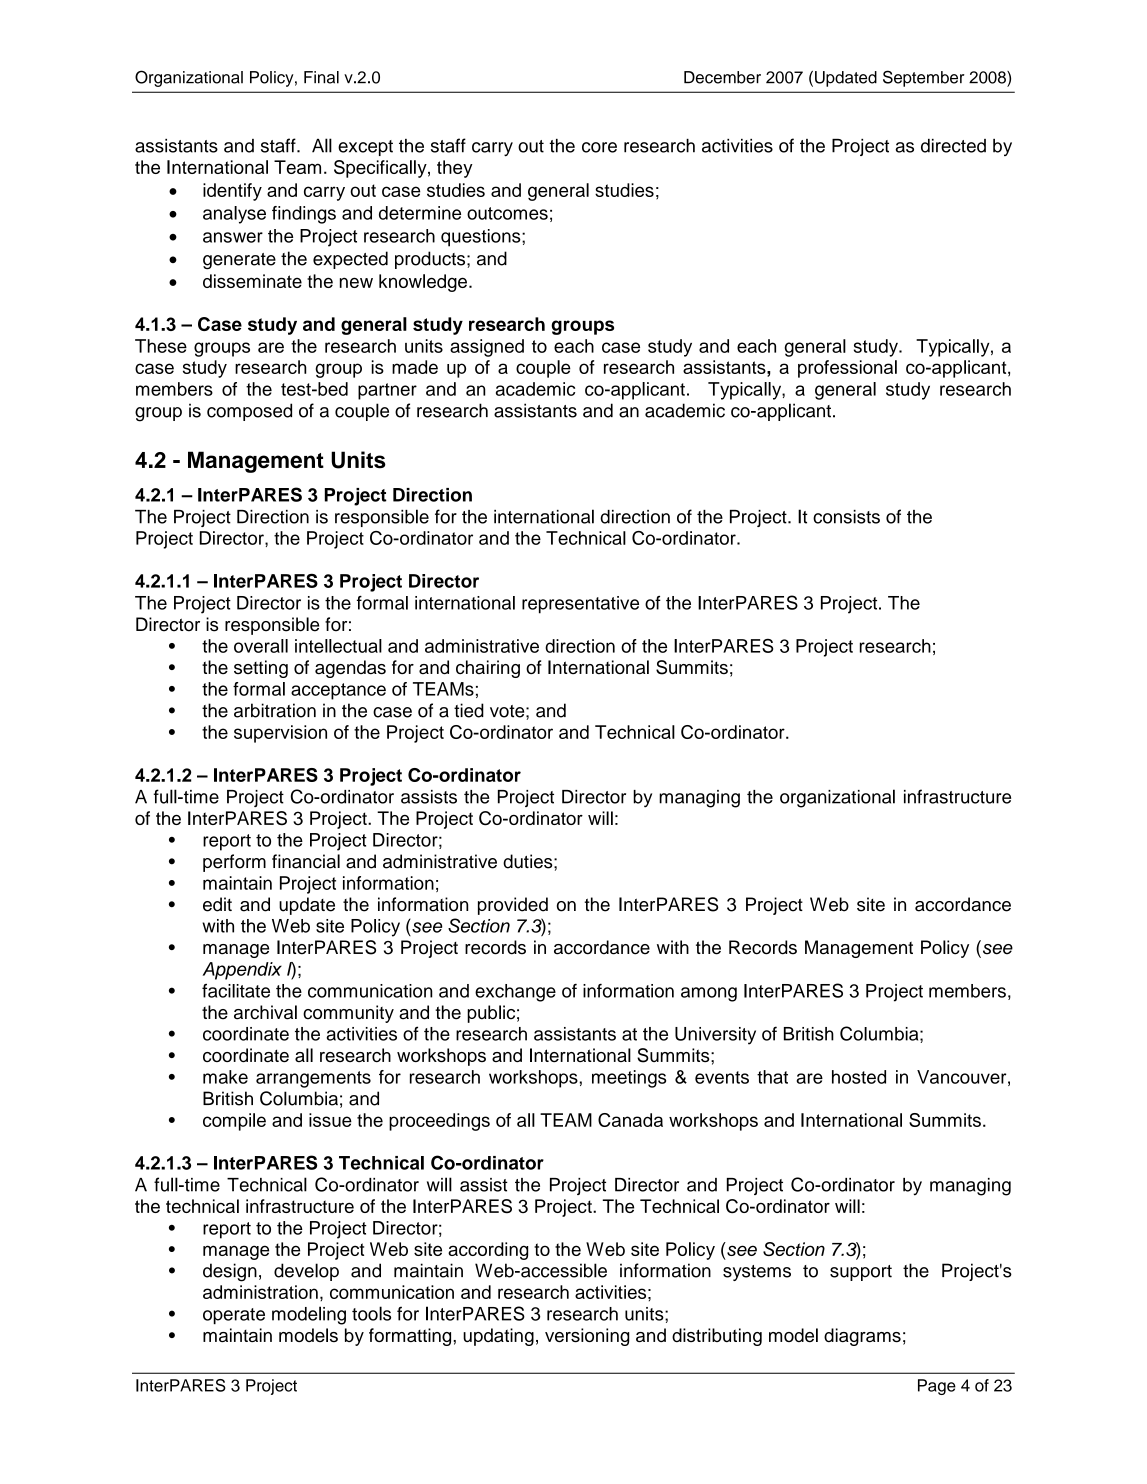 The height and width of the screenshot is (1484, 1147). Describe the element at coordinates (280, 734) in the screenshot. I see `supervision` at that location.
